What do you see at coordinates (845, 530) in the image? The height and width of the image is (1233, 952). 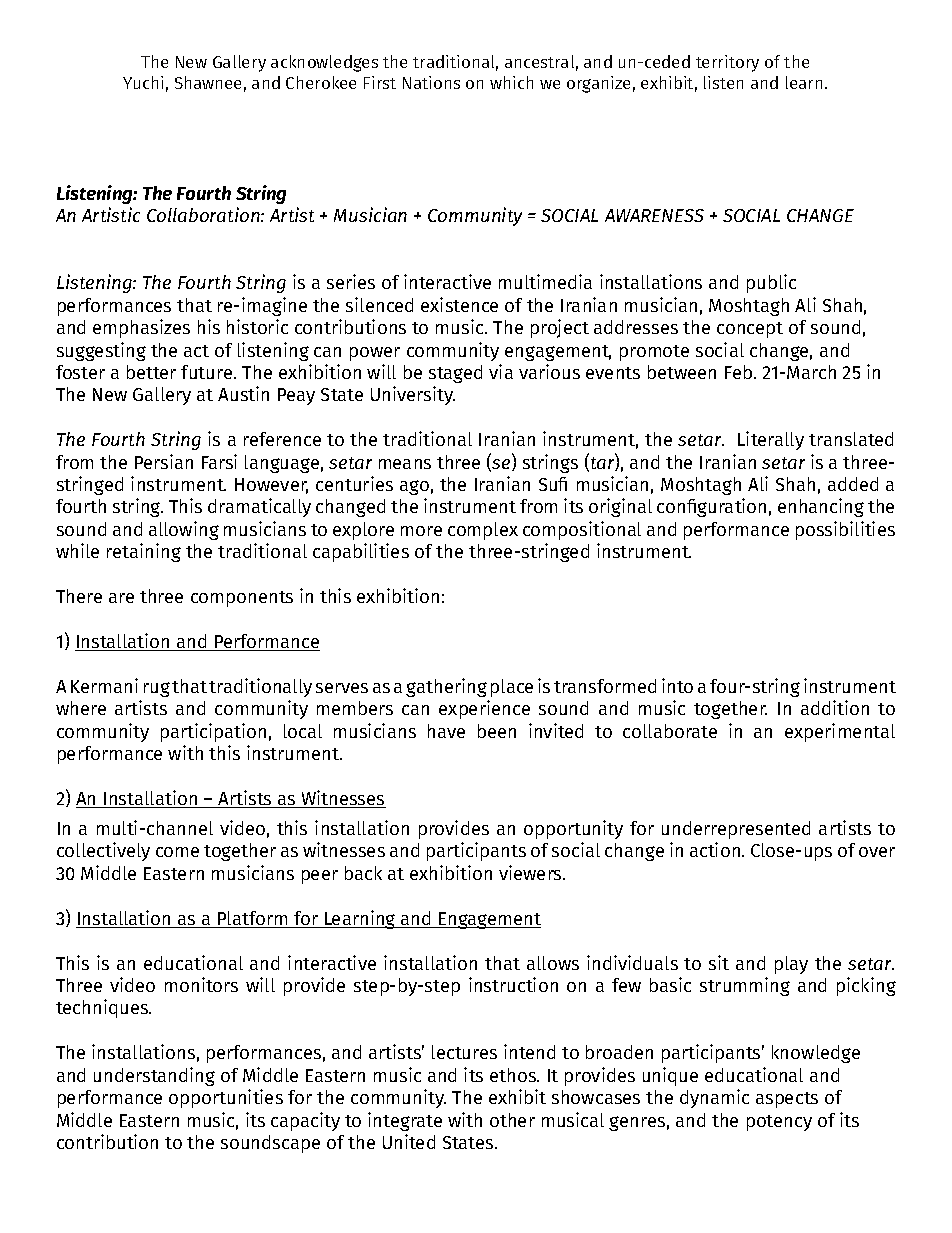 I see `possibilities` at bounding box center [845, 530].
